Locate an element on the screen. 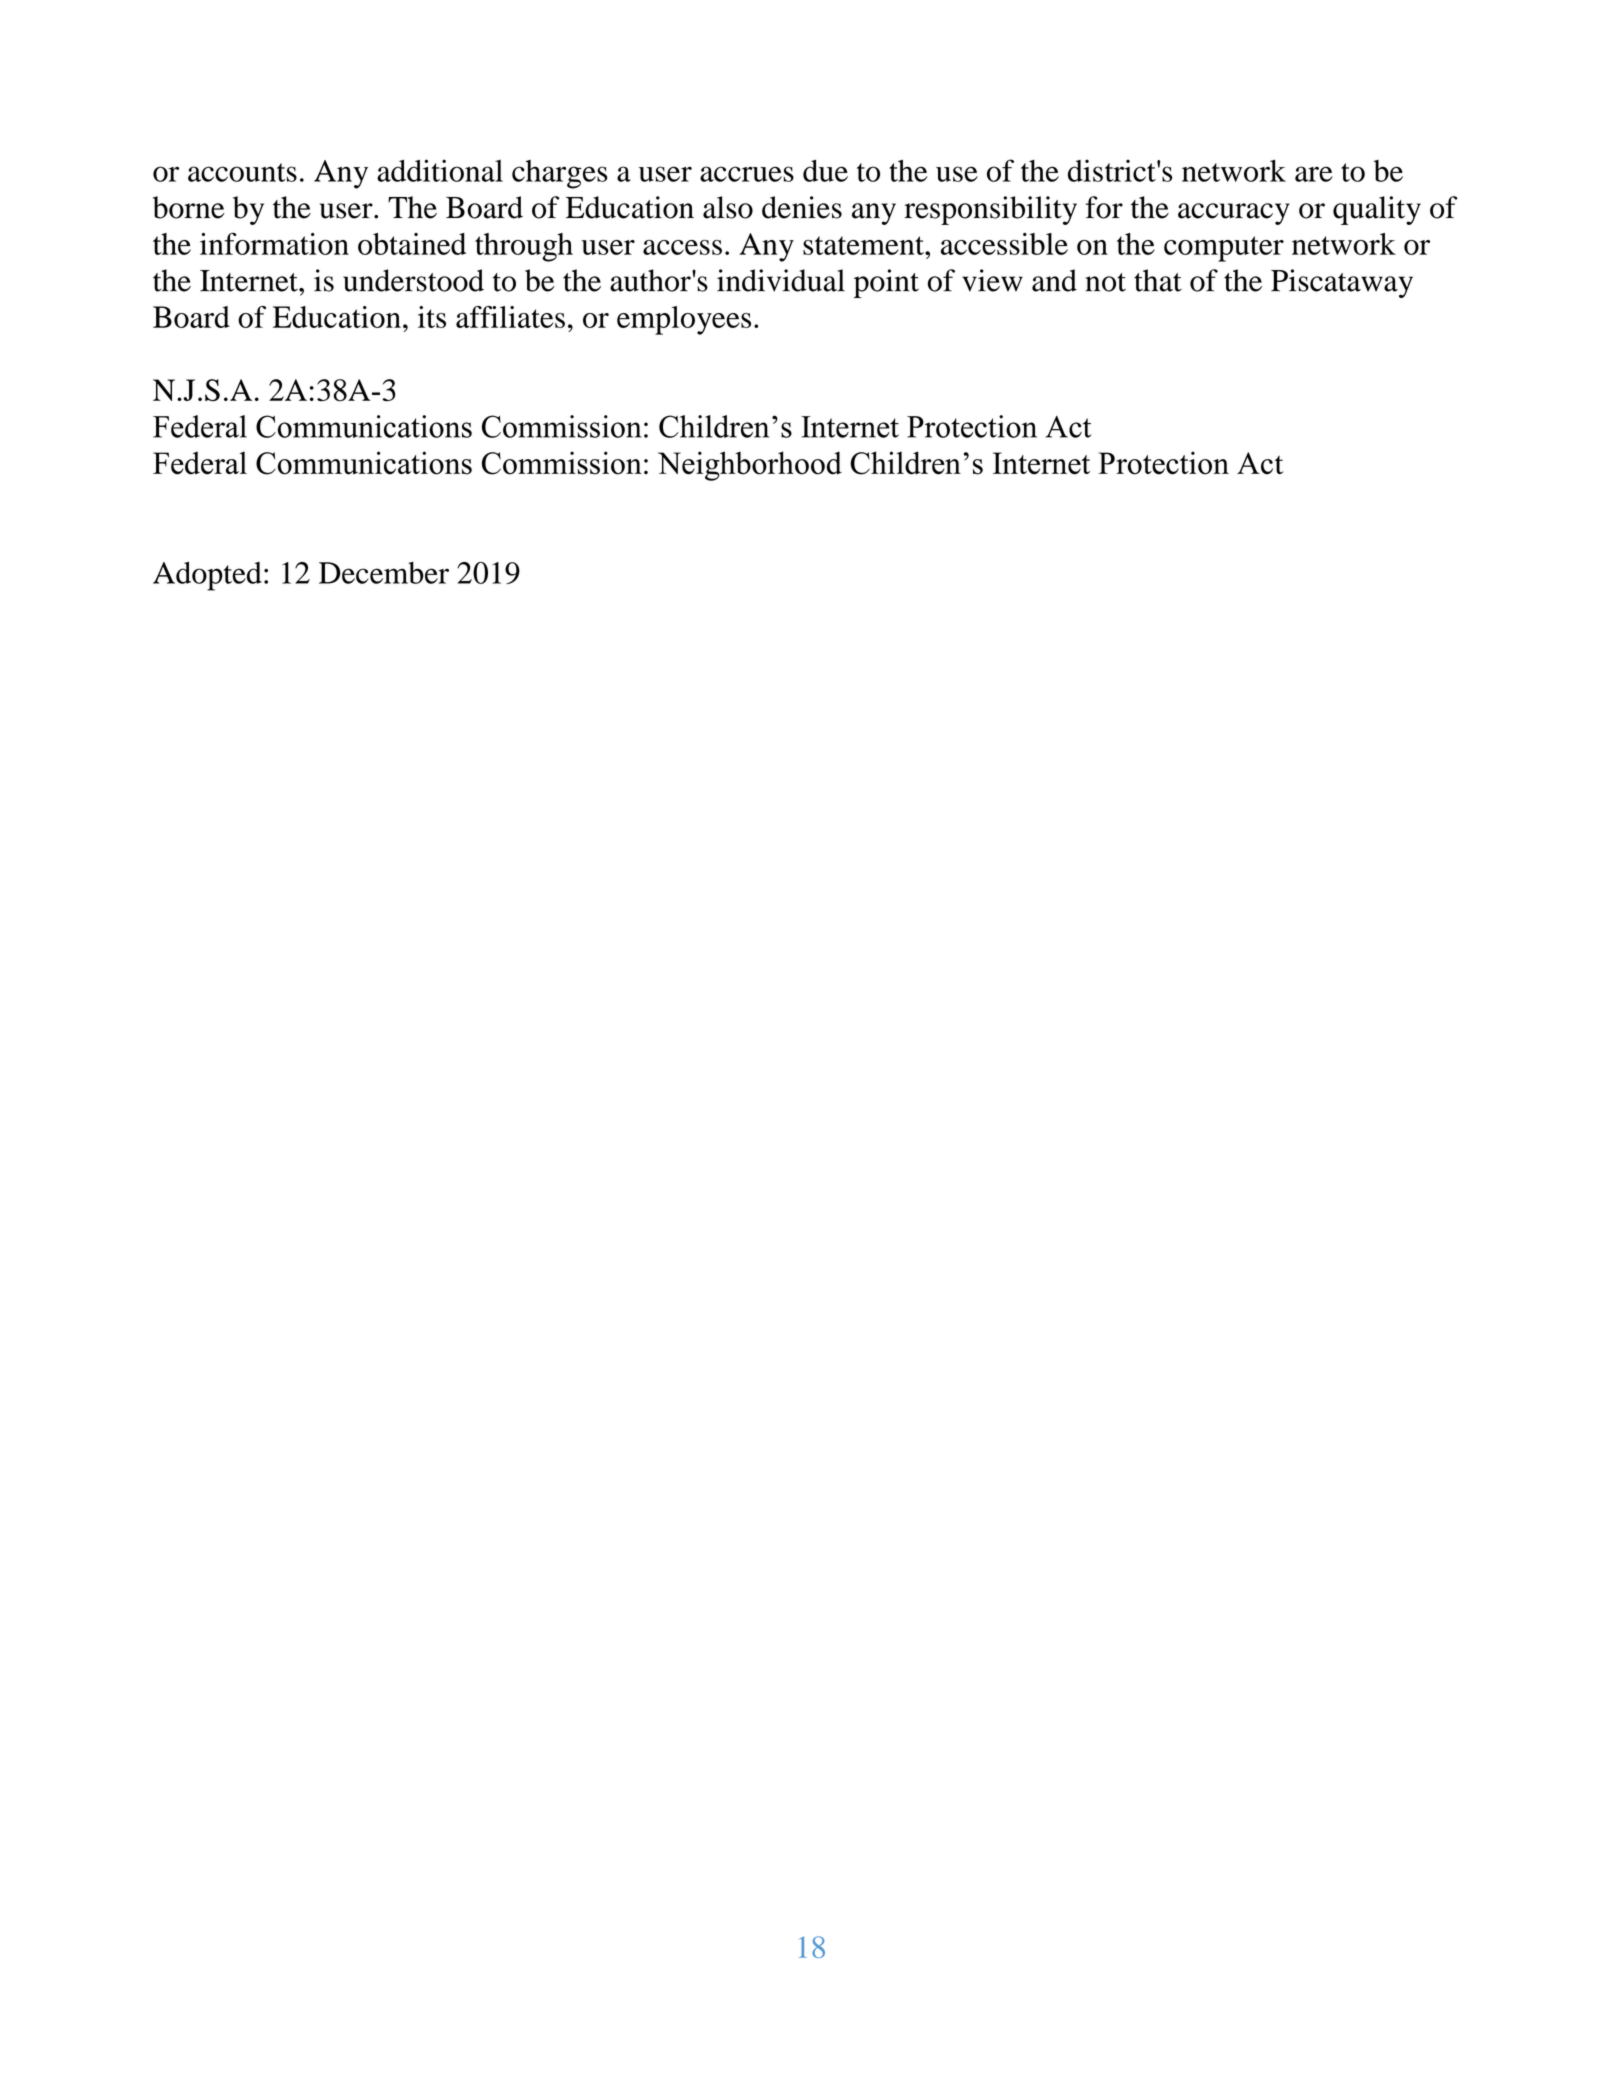 This screenshot has width=1621, height=2097. accrues is located at coordinates (747, 174).
